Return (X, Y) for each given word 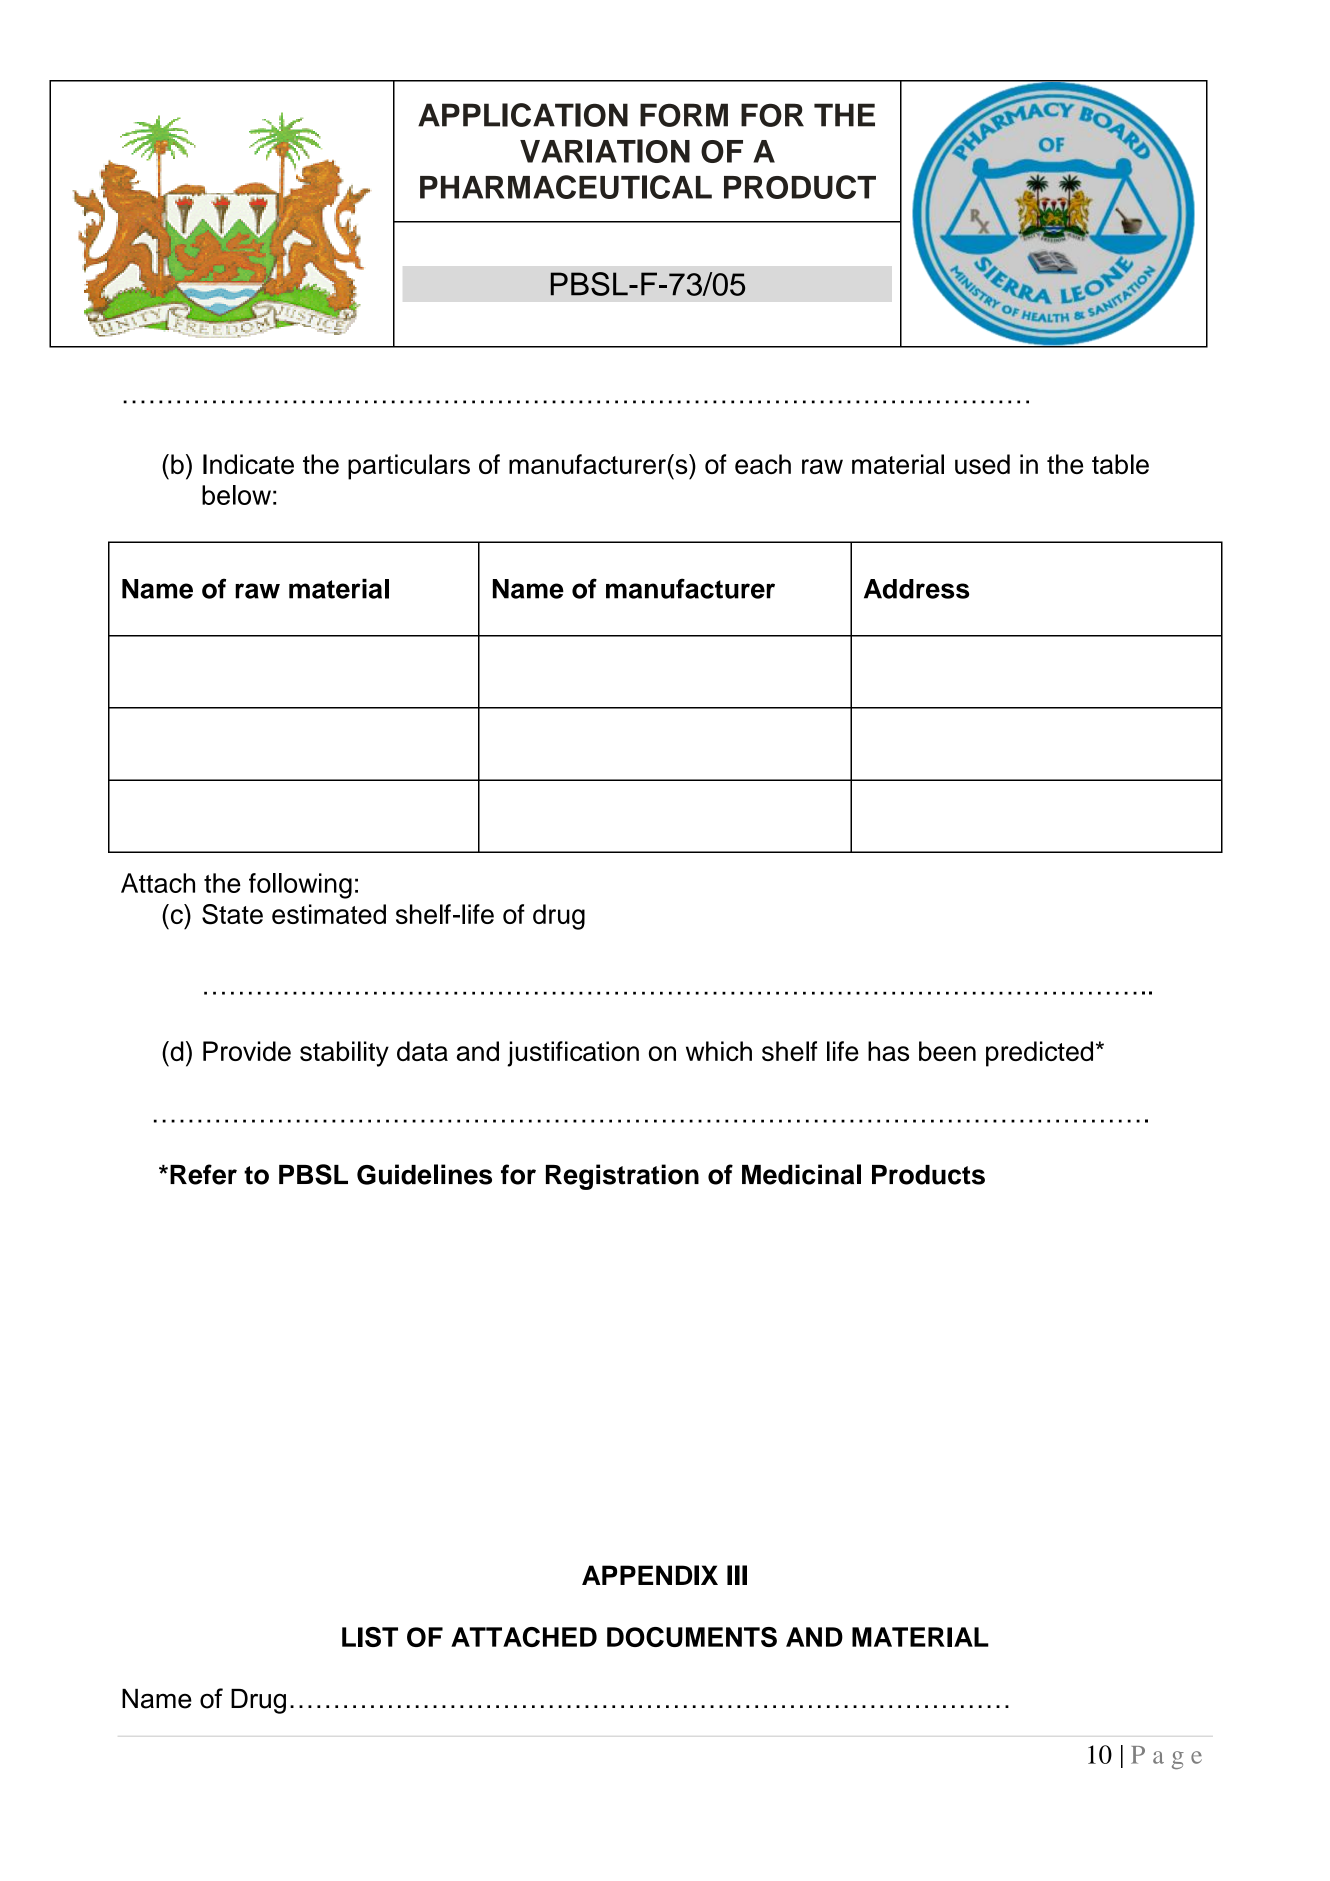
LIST (370, 1637)
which (719, 1051)
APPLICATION (523, 115)
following (300, 886)
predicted (1039, 1054)
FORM (684, 115)
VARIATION (605, 151)
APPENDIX (650, 1575)
